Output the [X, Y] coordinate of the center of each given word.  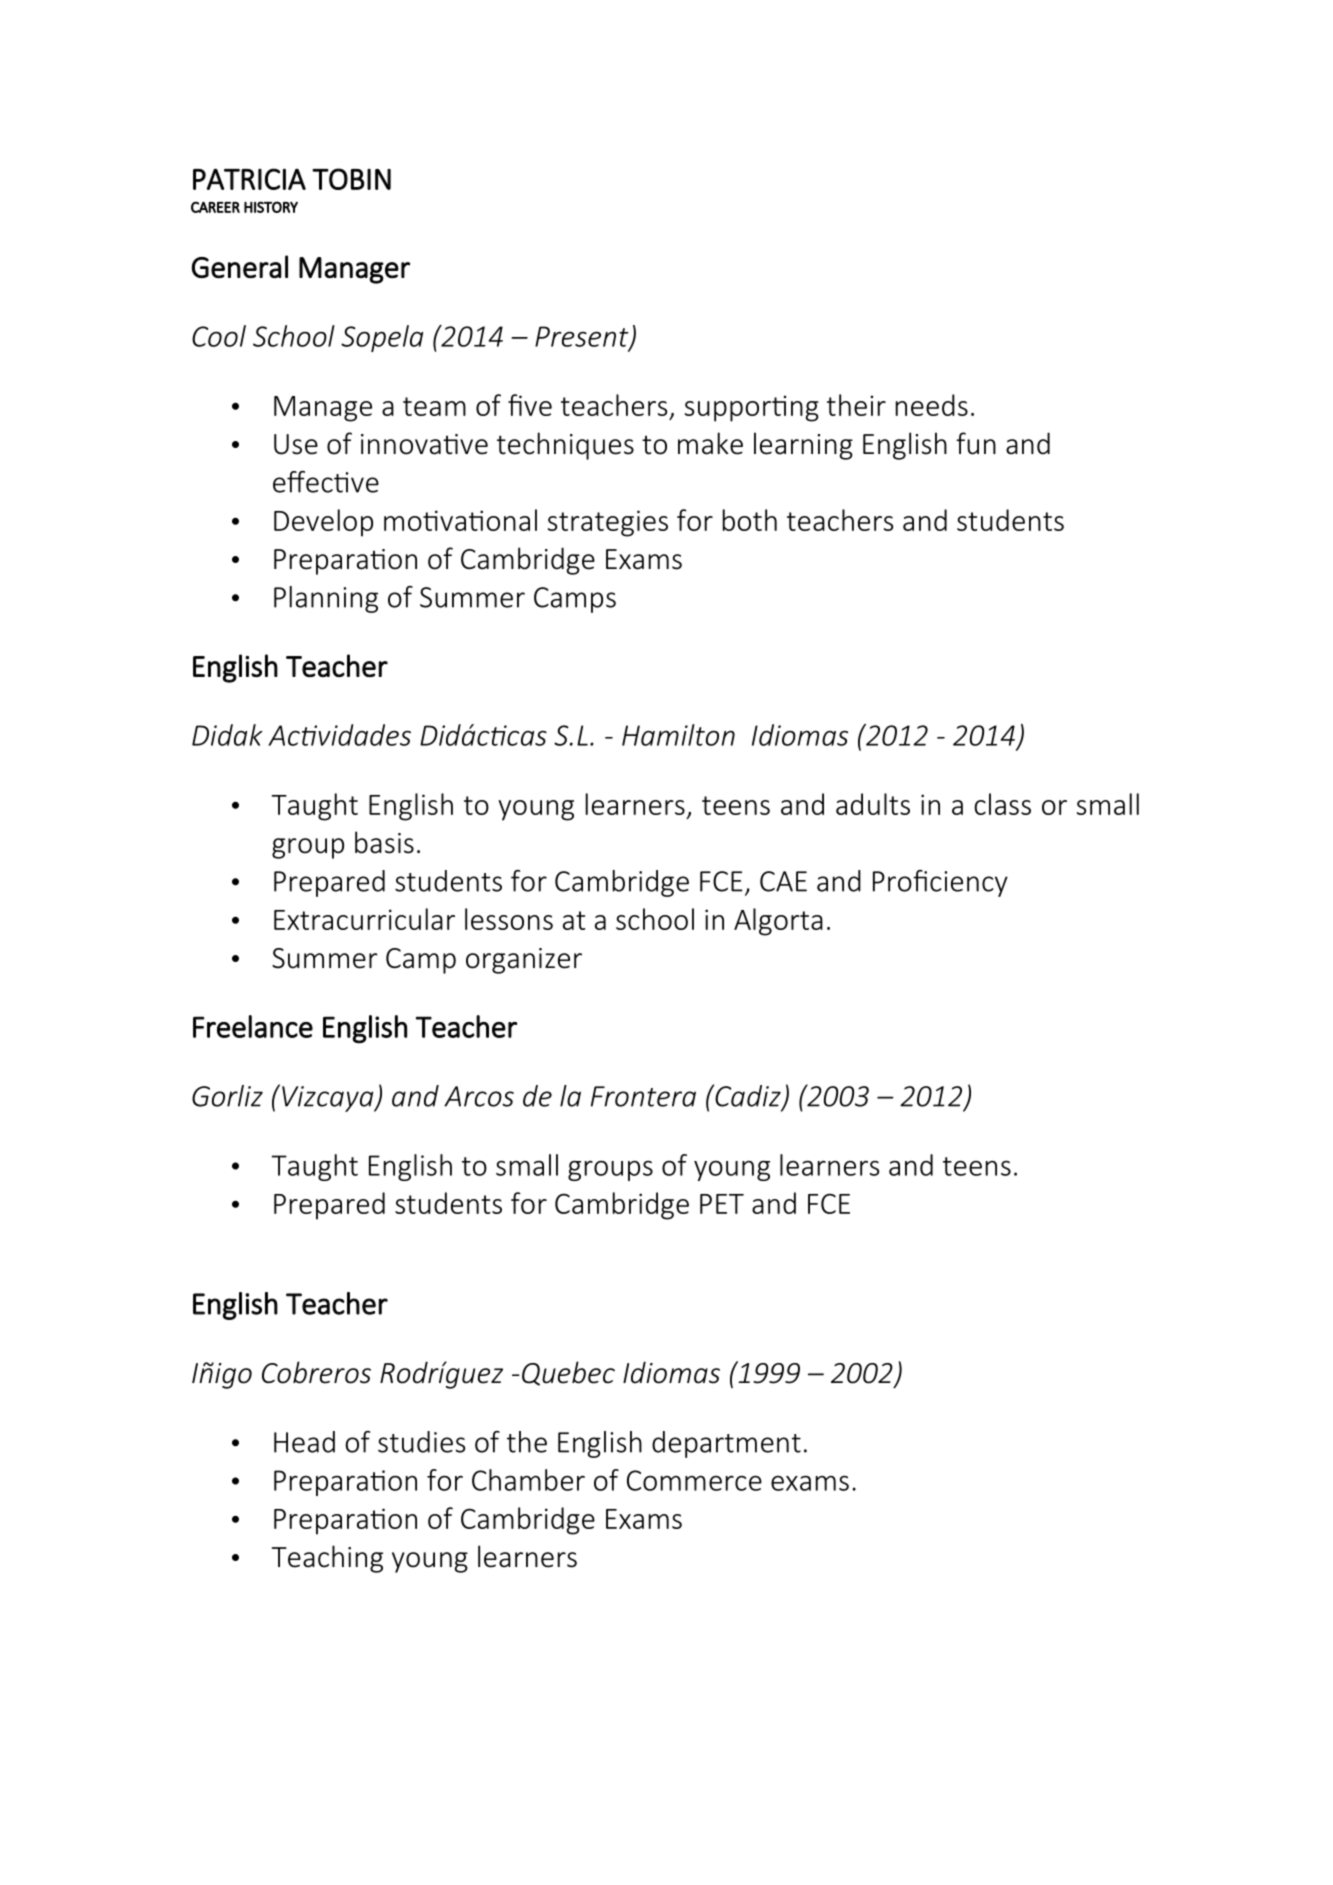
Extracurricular [364, 919]
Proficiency [940, 883]
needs [932, 405]
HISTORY [271, 207]
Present [583, 337]
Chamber [528, 1480]
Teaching [327, 1559]
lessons [509, 919]
